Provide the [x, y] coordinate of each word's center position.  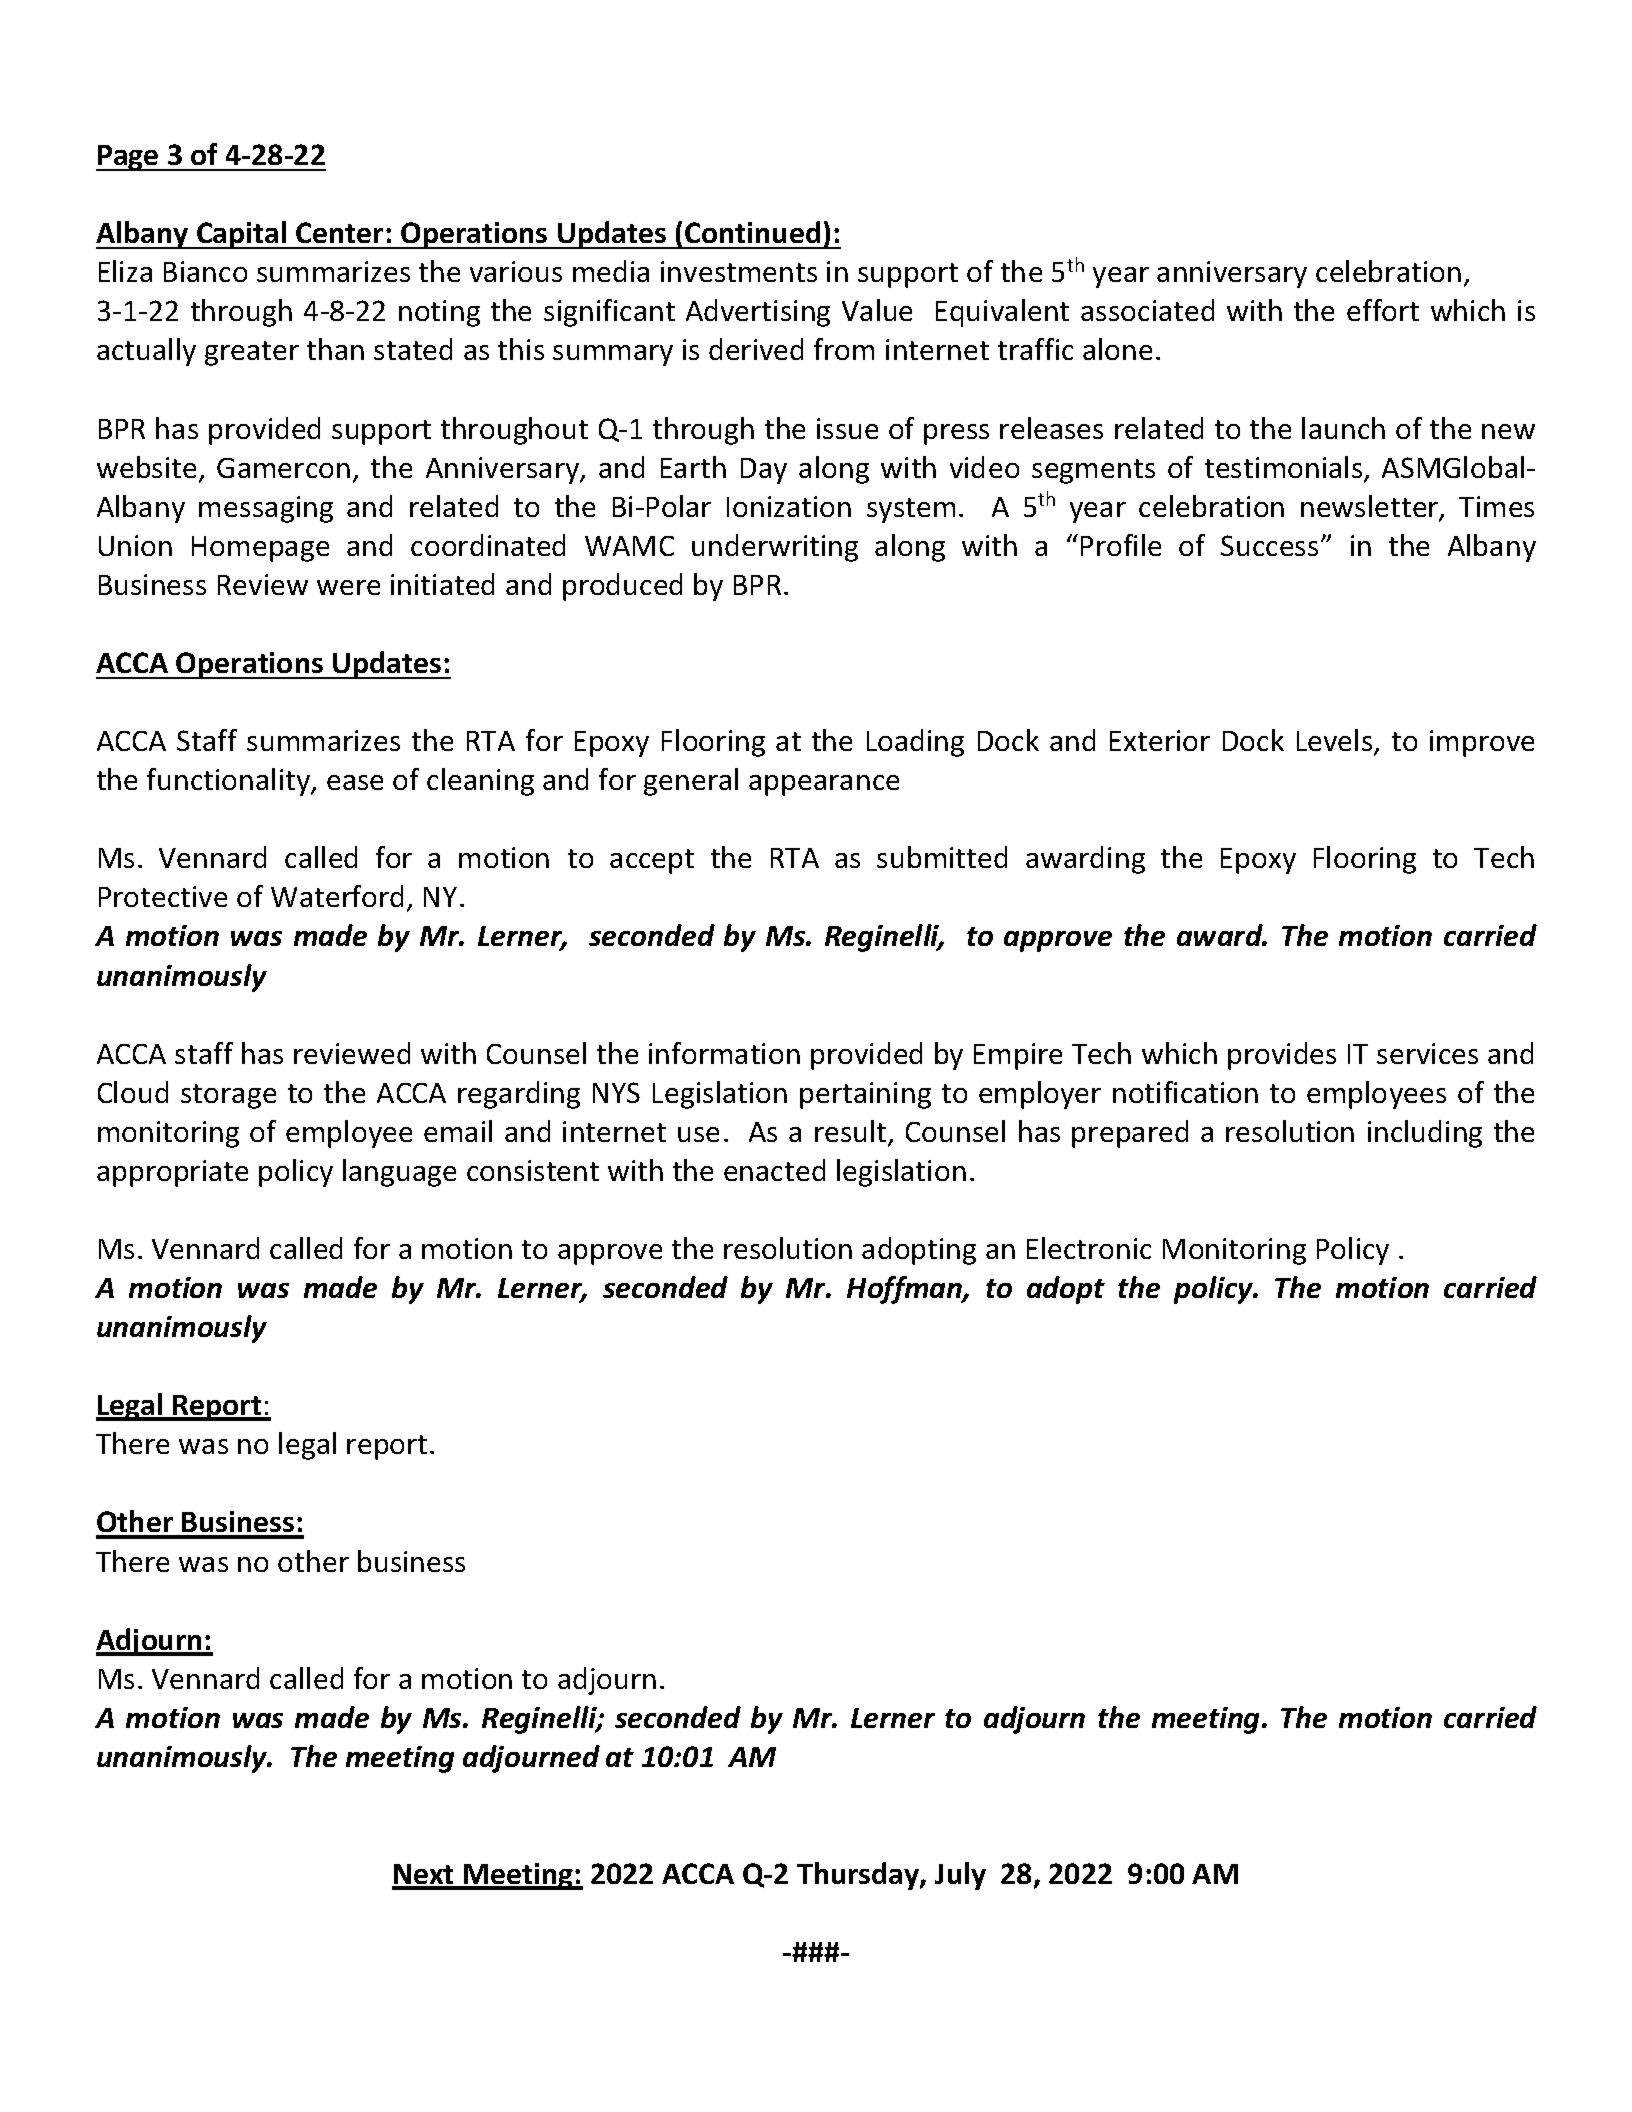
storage [228, 1096]
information [724, 1053]
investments [739, 271]
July [960, 1876]
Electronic [1089, 1248]
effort [1383, 310]
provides [1282, 1056]
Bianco [205, 271]
